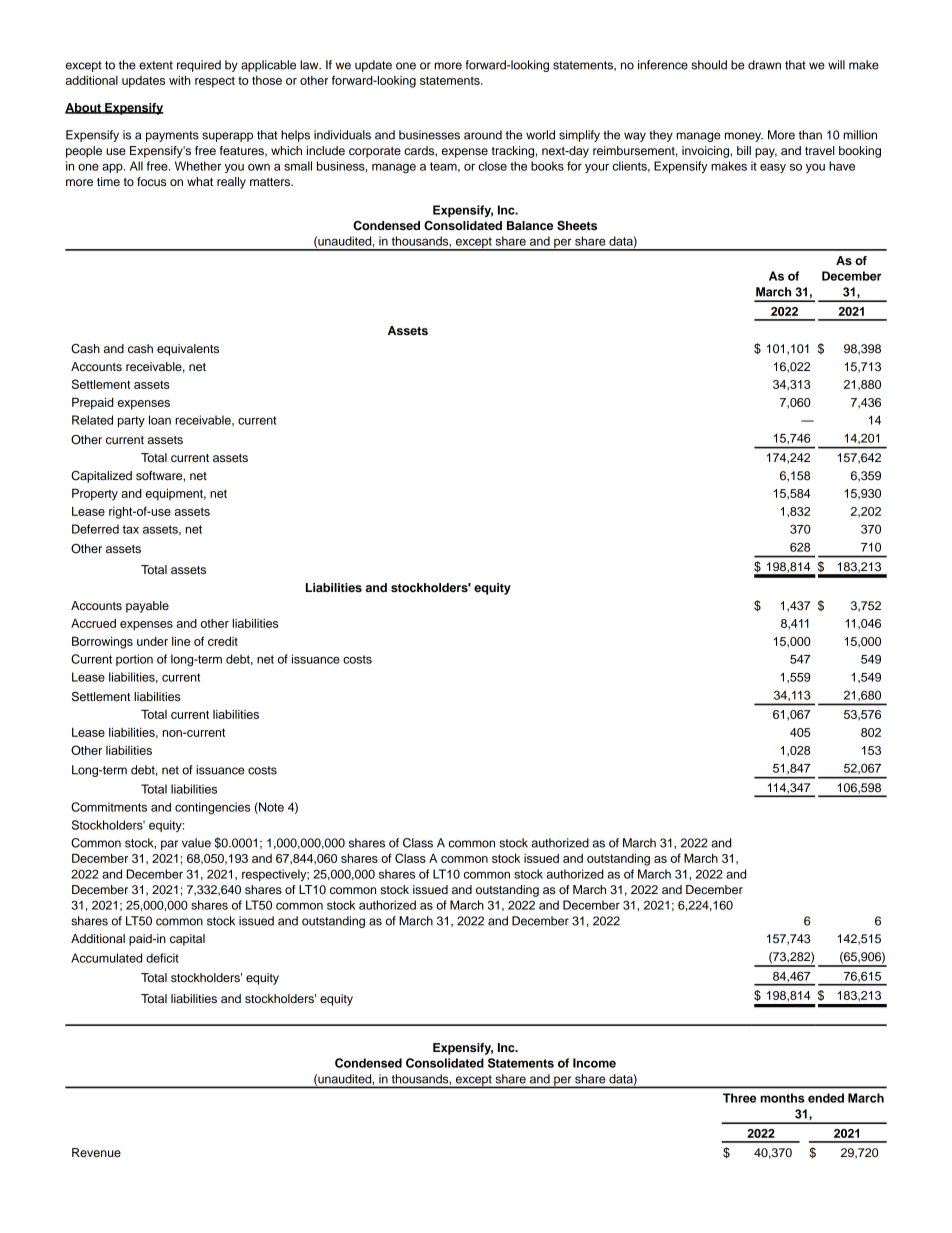 Image resolution: width=952 pixels, height=1233 pixels. Describe the element at coordinates (147, 607) in the image. I see `payable` at that location.
